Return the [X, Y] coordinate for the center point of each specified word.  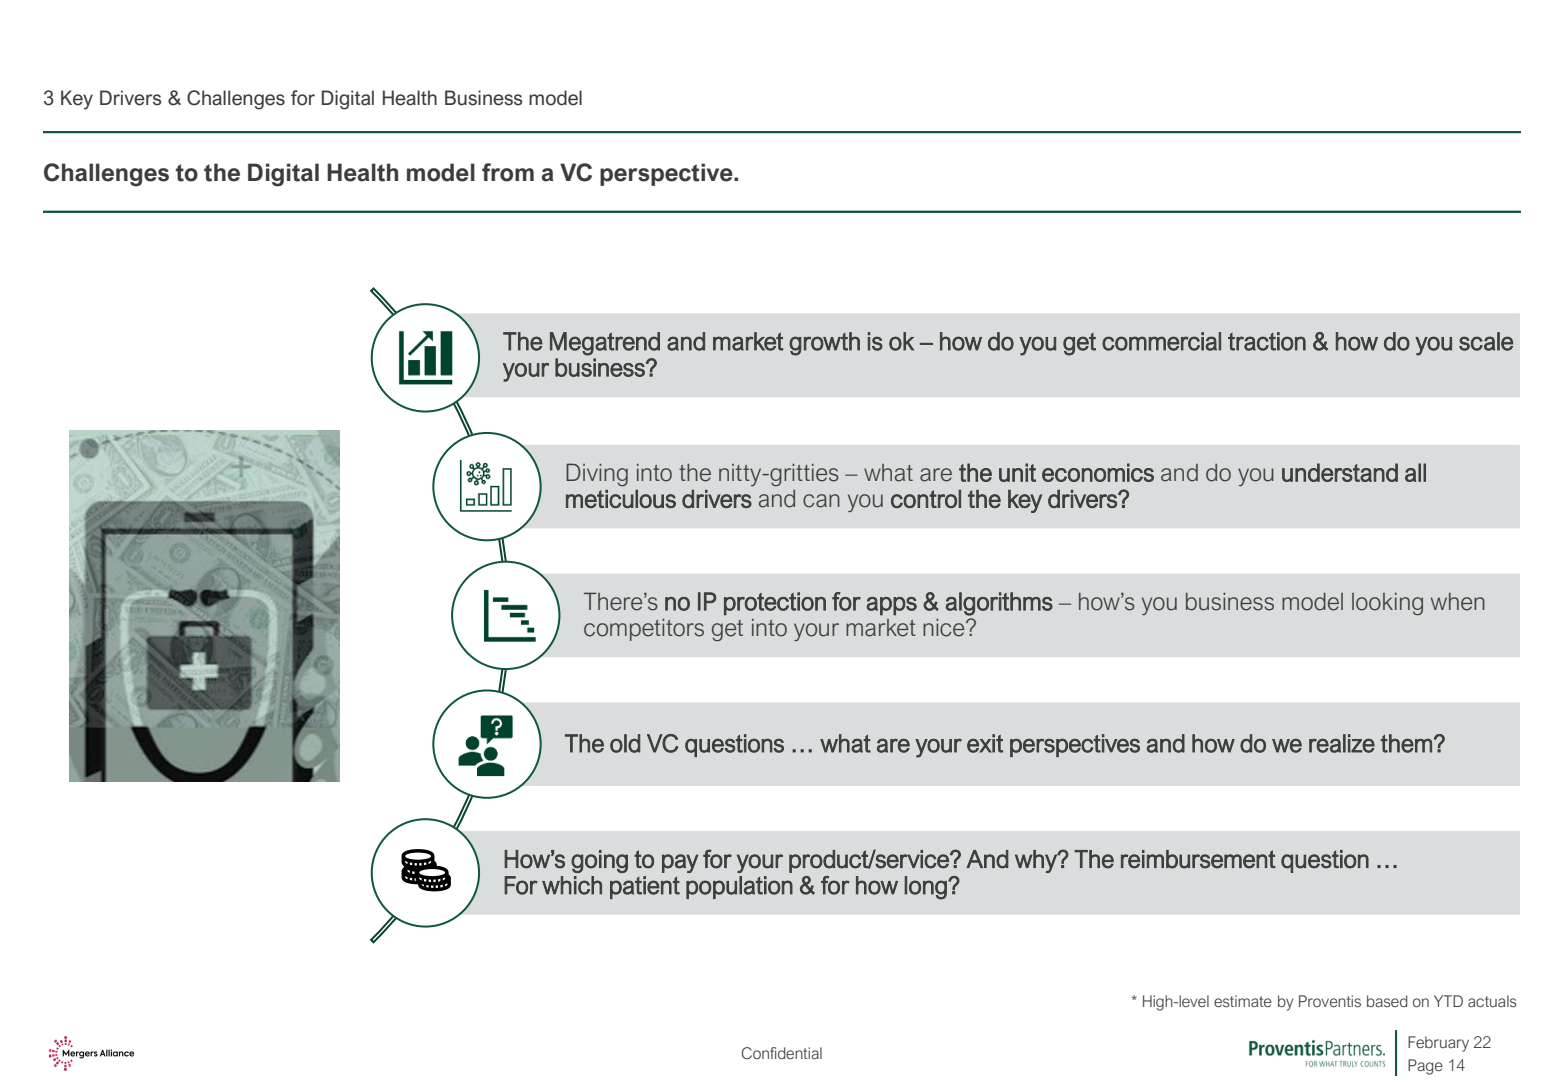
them [1406, 743]
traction [1267, 341]
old [625, 743]
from [508, 172]
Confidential [782, 1053]
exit [985, 743]
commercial [1161, 341]
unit [1017, 472]
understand [1340, 472]
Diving [597, 474]
